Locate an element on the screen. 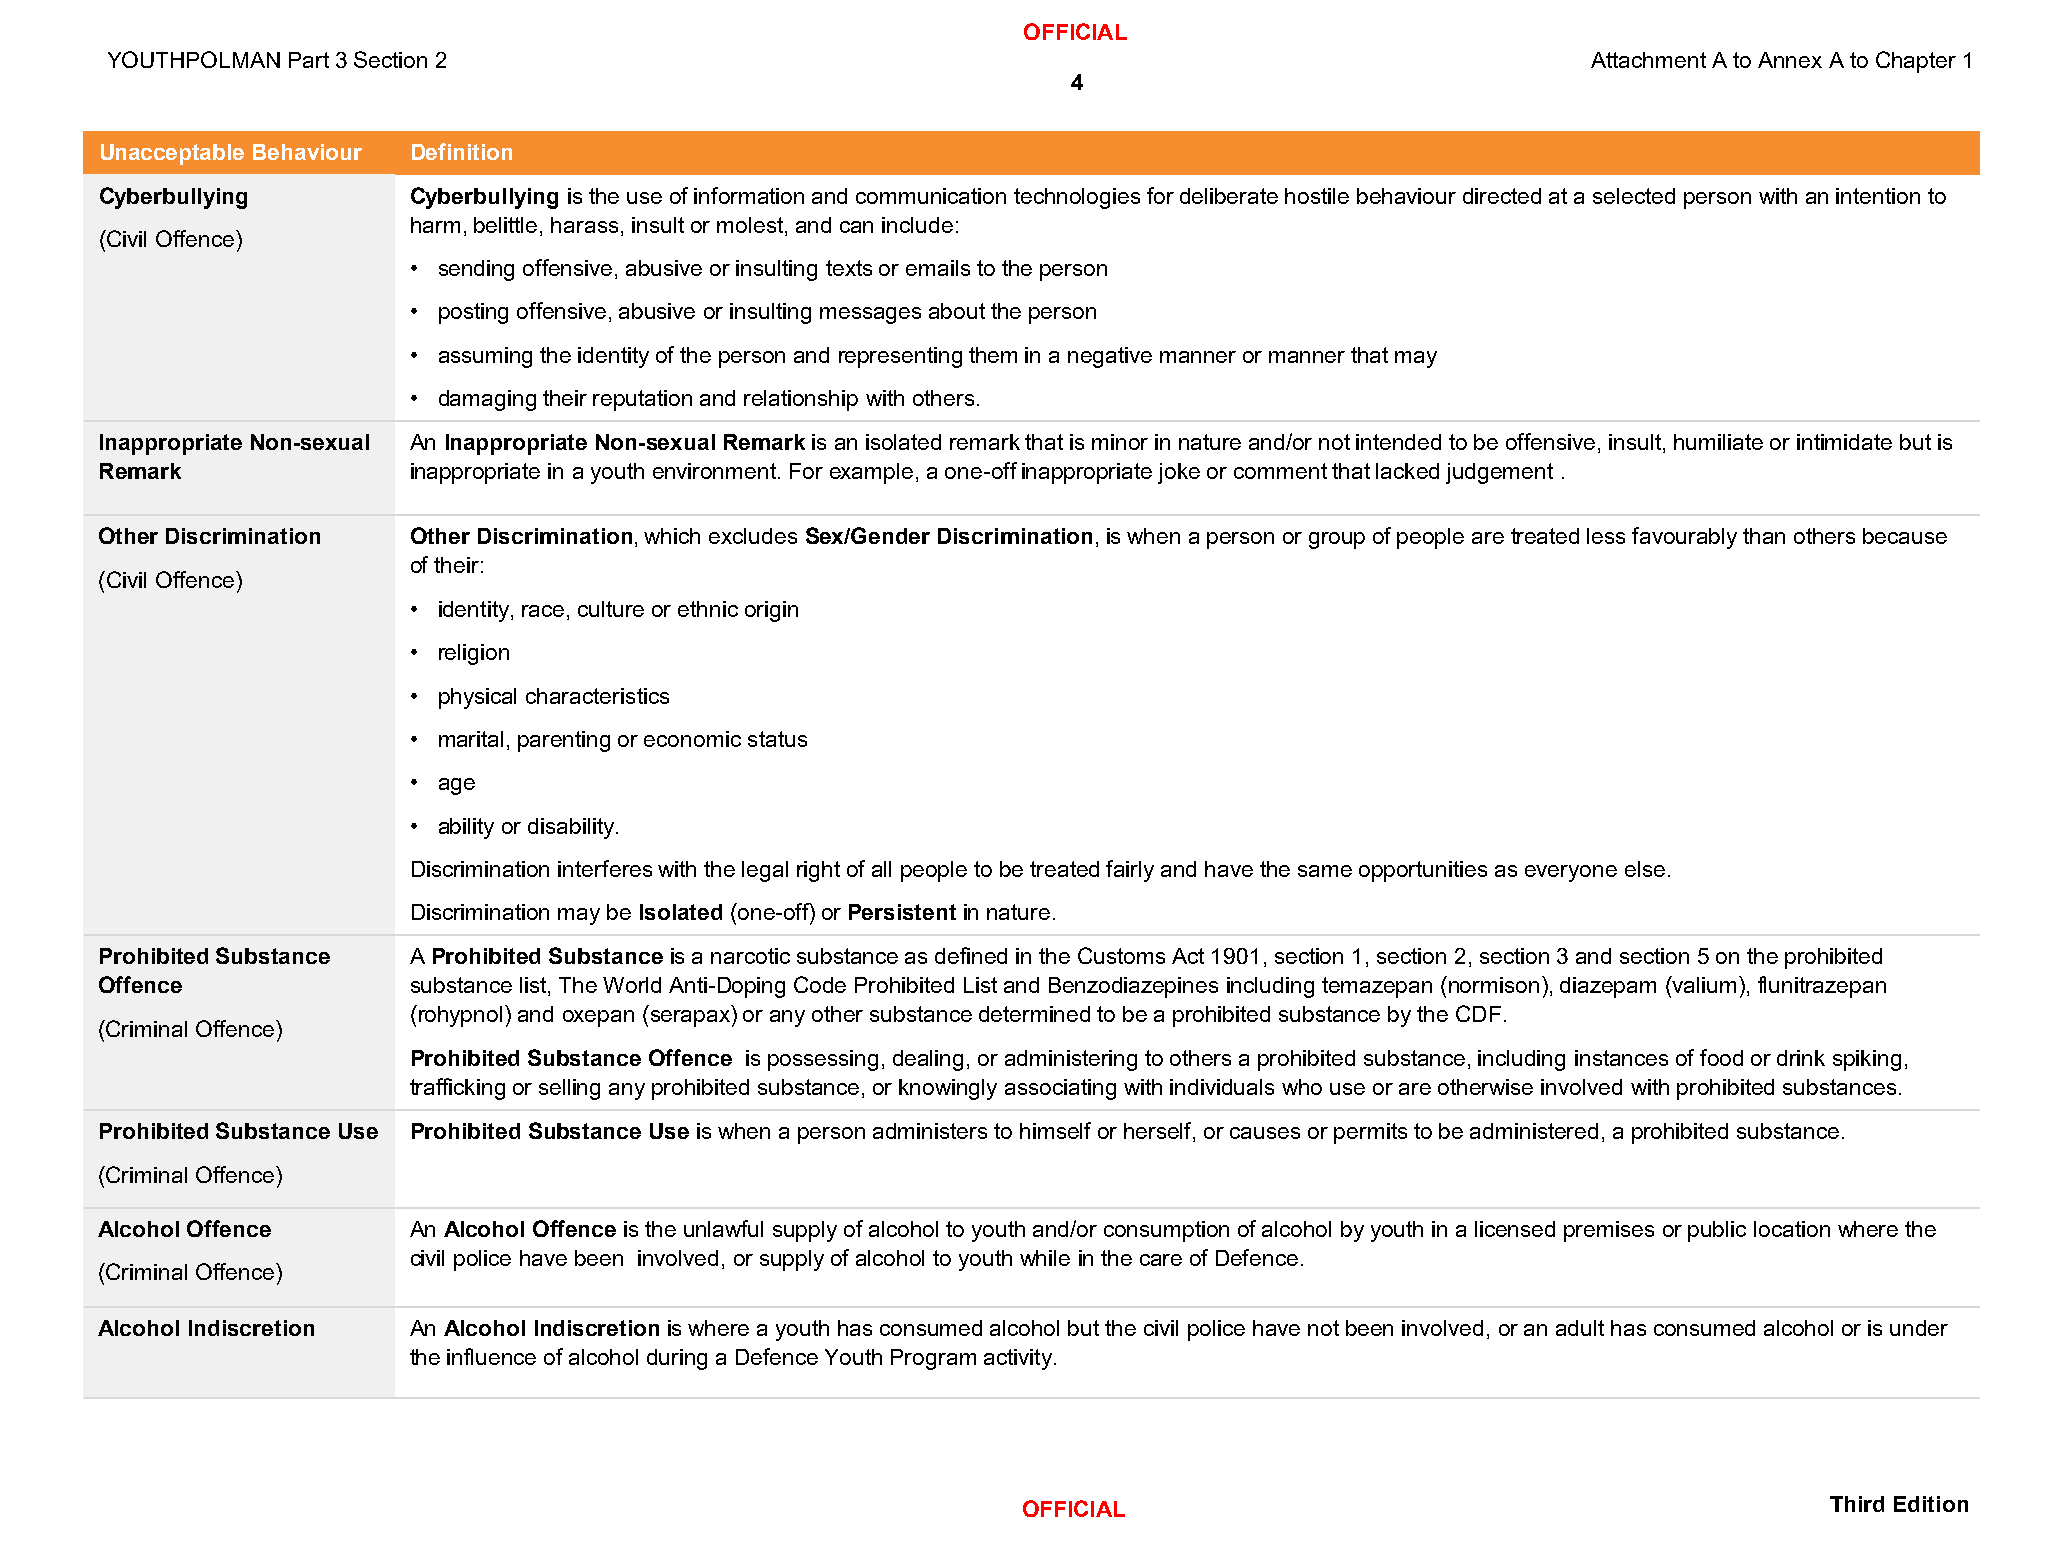 The image size is (2071, 1553). food is located at coordinates (1721, 1057).
